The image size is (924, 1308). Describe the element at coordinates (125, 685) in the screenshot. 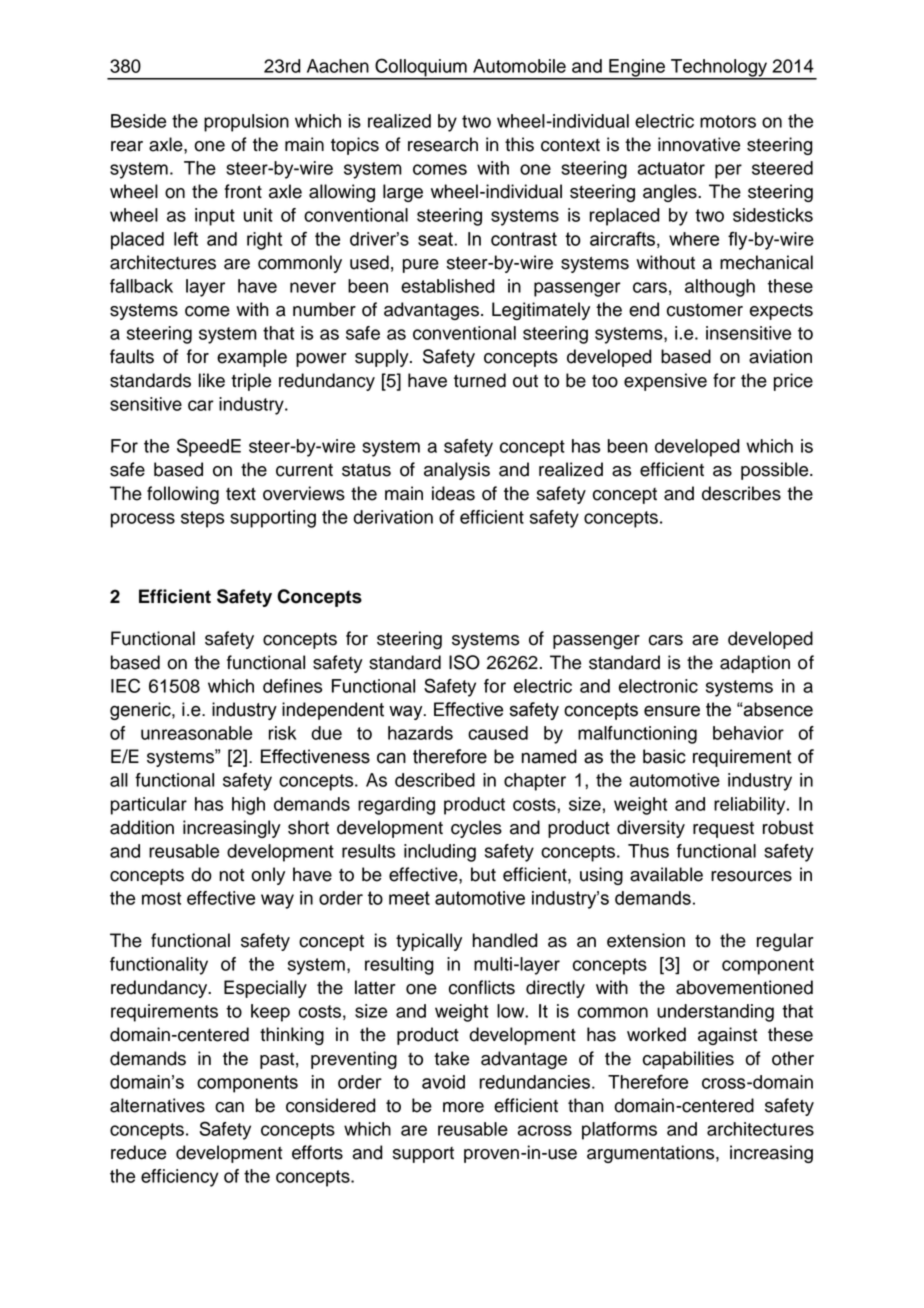

I see `IEC` at that location.
